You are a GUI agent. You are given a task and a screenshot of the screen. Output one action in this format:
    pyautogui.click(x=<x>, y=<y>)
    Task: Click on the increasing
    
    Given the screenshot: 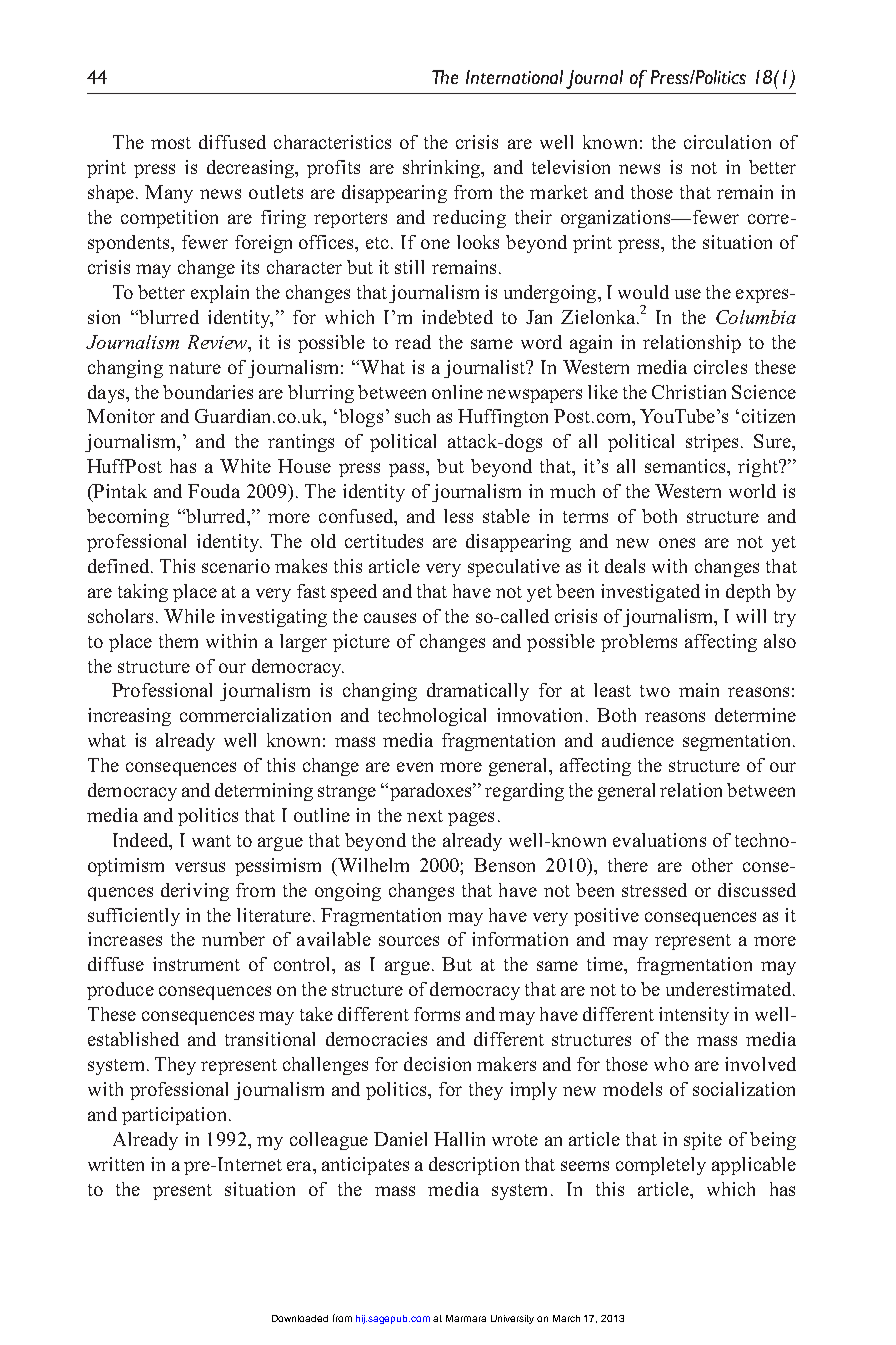 What is the action you would take?
    pyautogui.click(x=129, y=717)
